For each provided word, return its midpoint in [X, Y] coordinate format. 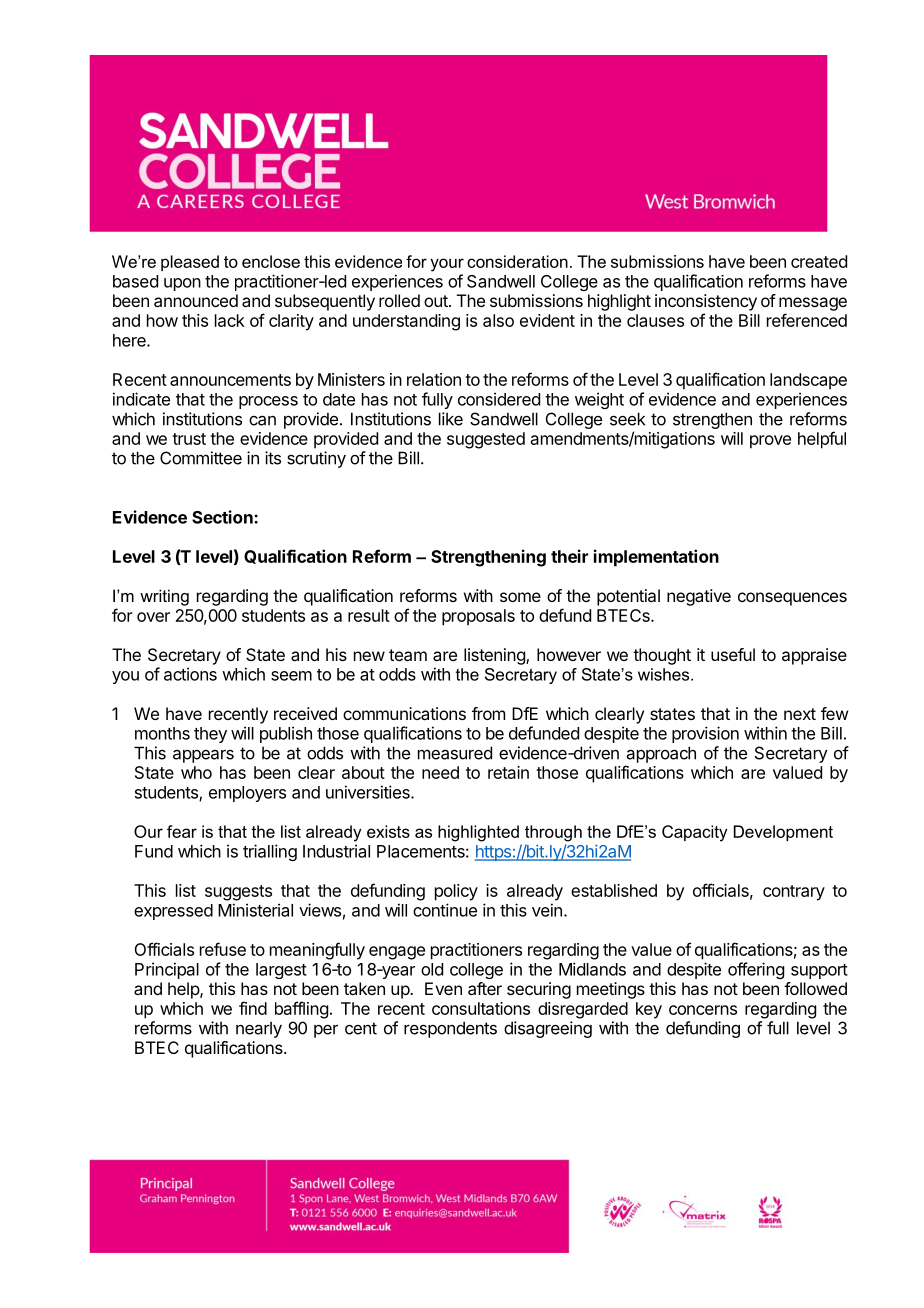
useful [733, 654]
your [447, 265]
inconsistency [706, 302]
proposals [478, 617]
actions [190, 674]
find [253, 1008]
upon [182, 284]
